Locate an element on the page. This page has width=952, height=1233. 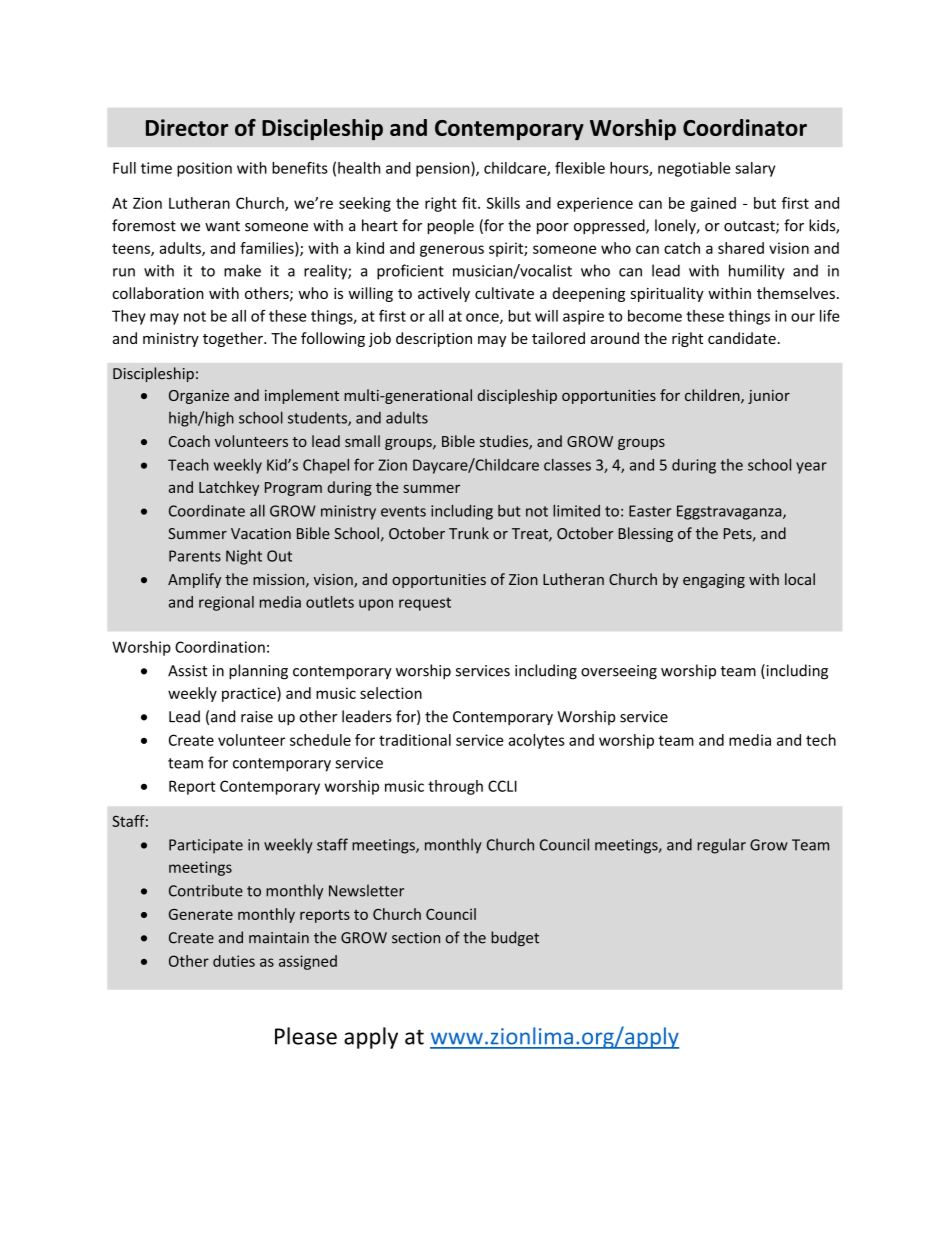
Skills is located at coordinates (503, 203).
